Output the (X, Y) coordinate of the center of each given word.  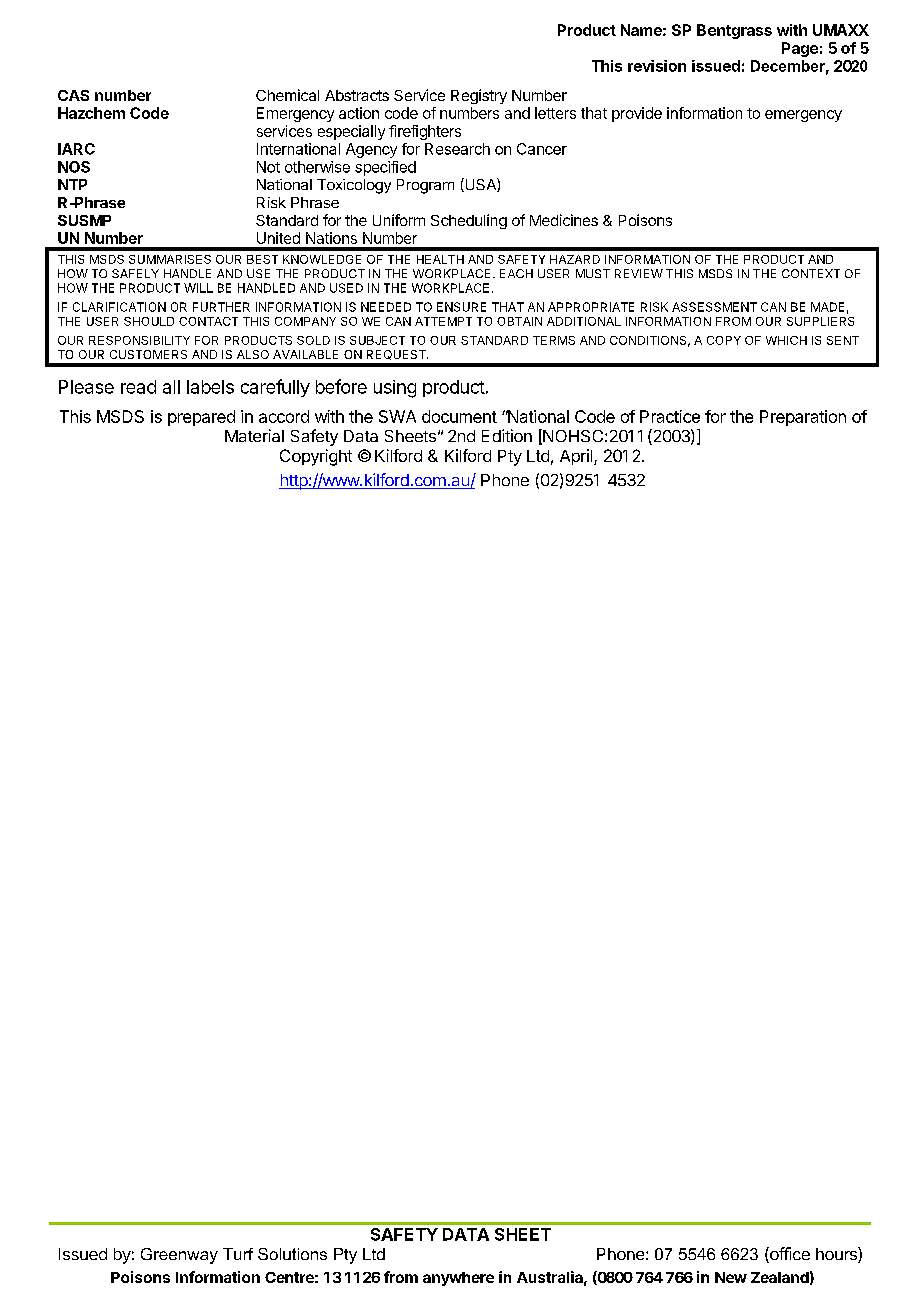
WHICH (786, 340)
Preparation (803, 418)
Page (800, 49)
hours (837, 1255)
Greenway (179, 1256)
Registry (479, 96)
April (577, 457)
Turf (238, 1254)
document (459, 416)
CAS (73, 95)
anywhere (458, 1279)
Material (254, 435)
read (138, 387)
